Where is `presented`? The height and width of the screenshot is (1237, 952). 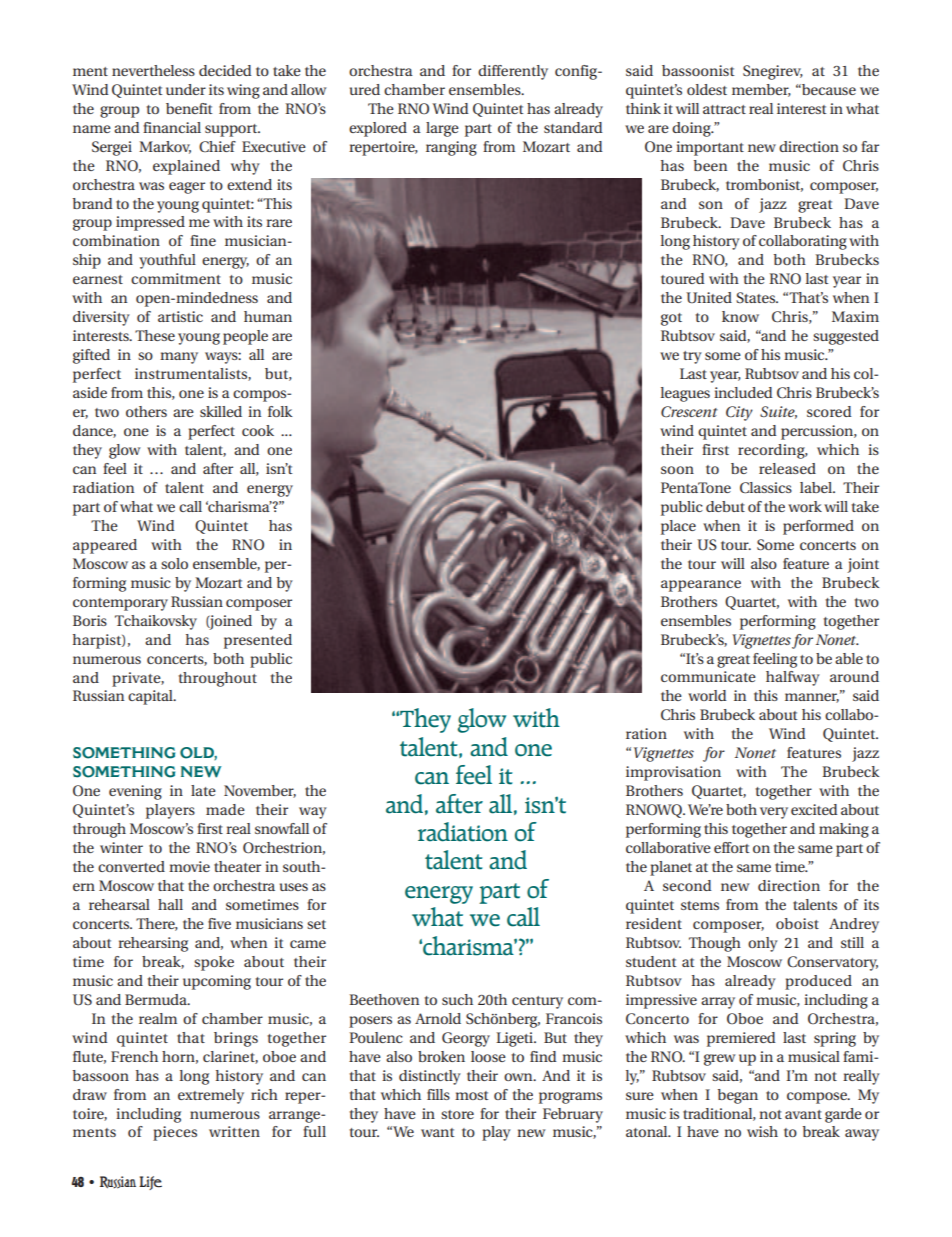 presented is located at coordinates (258, 641).
